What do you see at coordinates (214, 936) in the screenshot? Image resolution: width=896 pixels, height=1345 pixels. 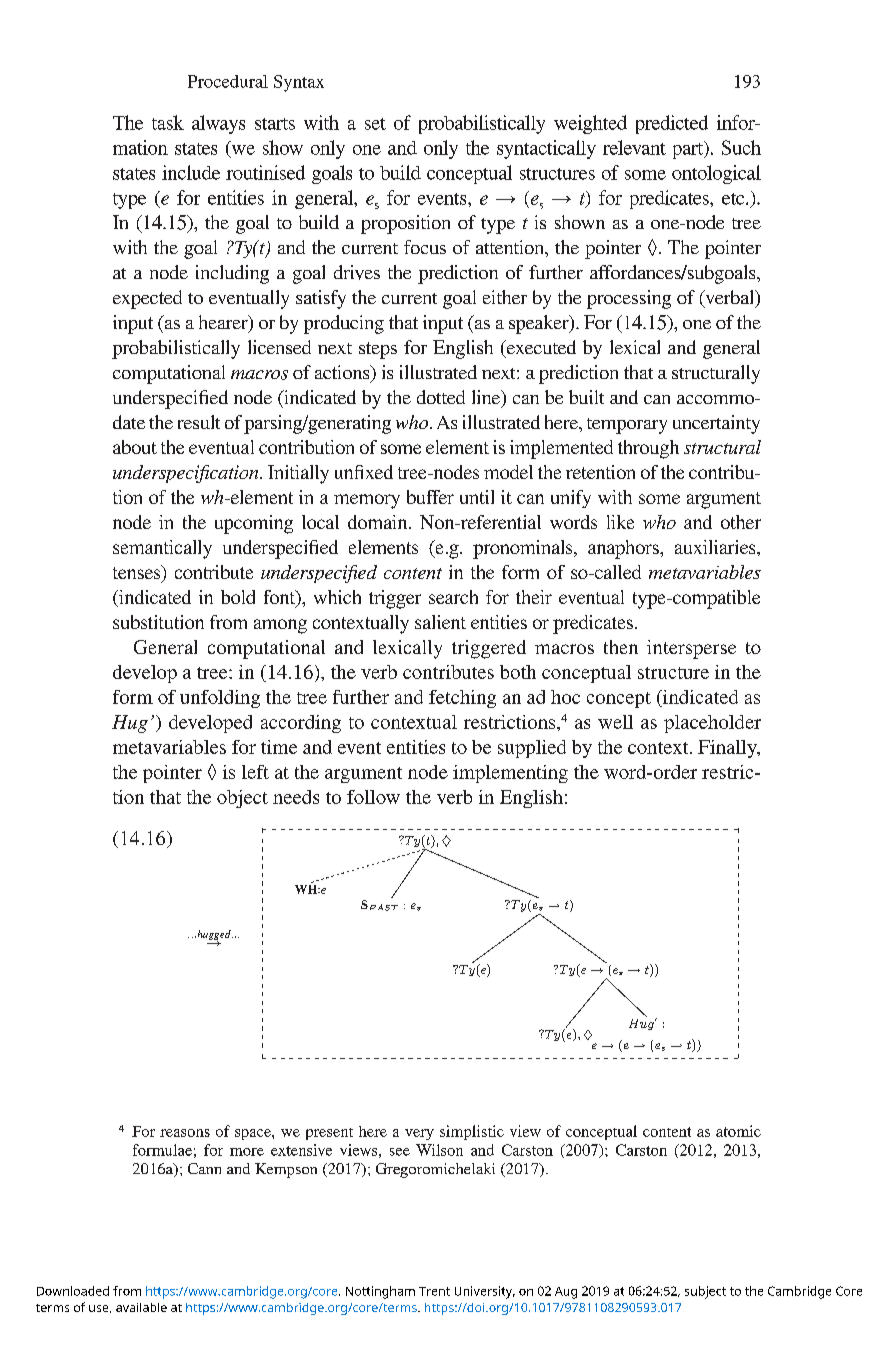 I see `hugged` at bounding box center [214, 936].
